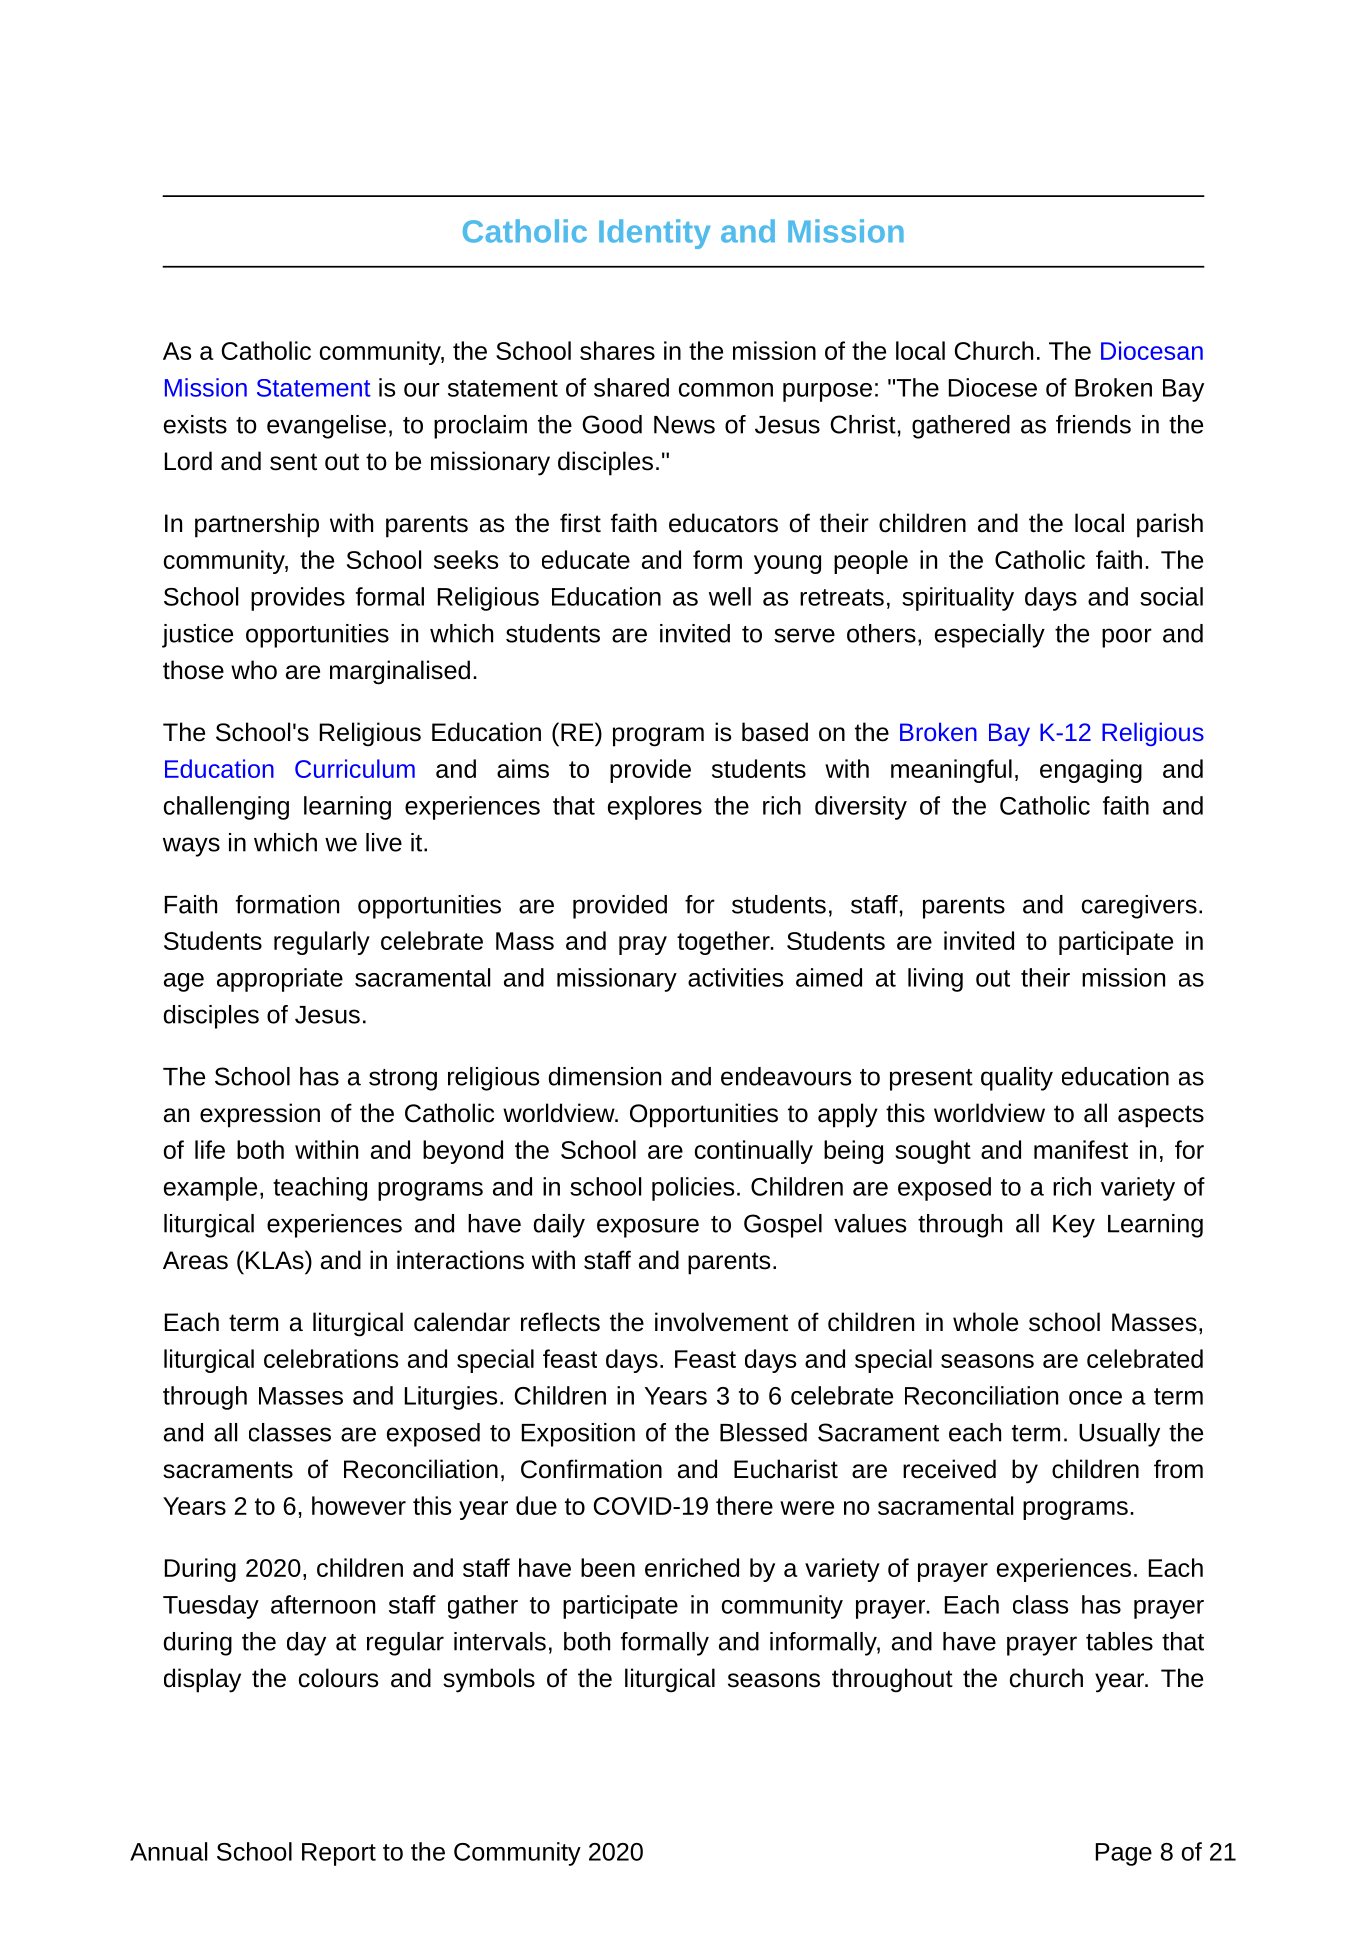  What do you see at coordinates (210, 1189) in the screenshot?
I see `example` at bounding box center [210, 1189].
